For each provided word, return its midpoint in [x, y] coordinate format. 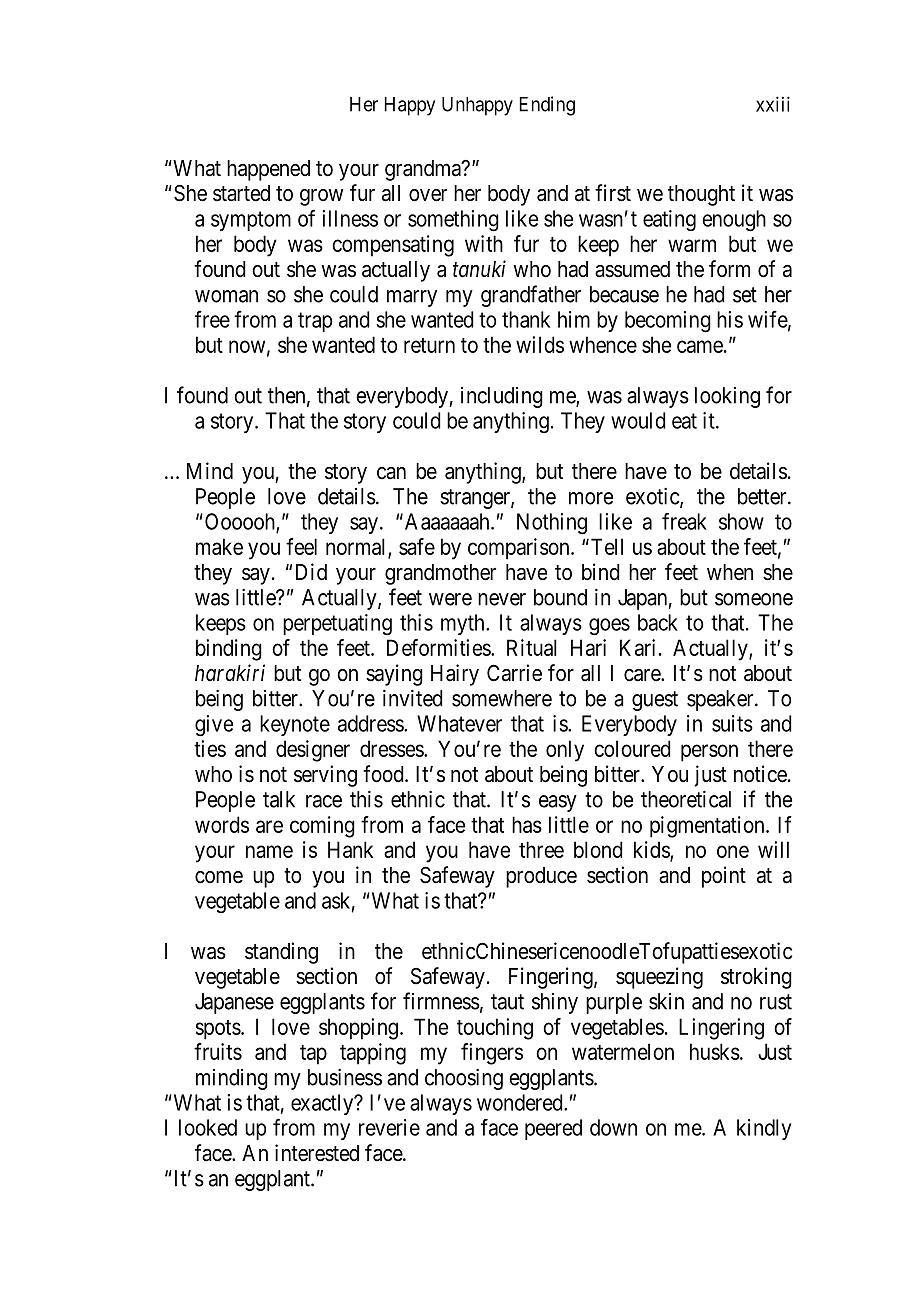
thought [701, 195]
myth [464, 624]
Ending [547, 106]
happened [268, 170]
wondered [521, 1102]
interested [317, 1153]
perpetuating [337, 625]
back [658, 622]
